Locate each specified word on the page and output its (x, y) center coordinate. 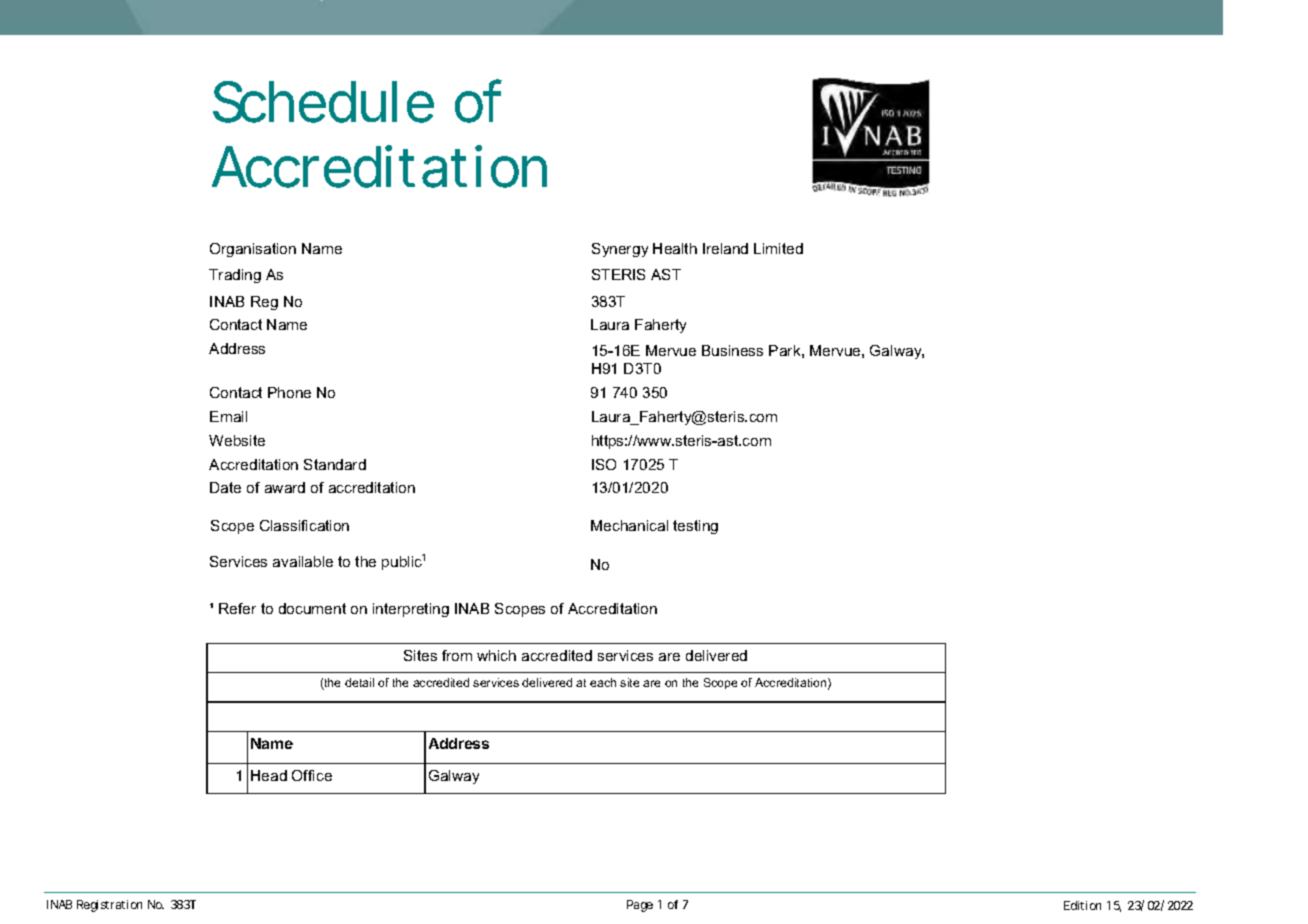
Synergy (620, 250)
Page (640, 906)
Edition (1082, 905)
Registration (109, 906)
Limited (778, 248)
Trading (235, 276)
